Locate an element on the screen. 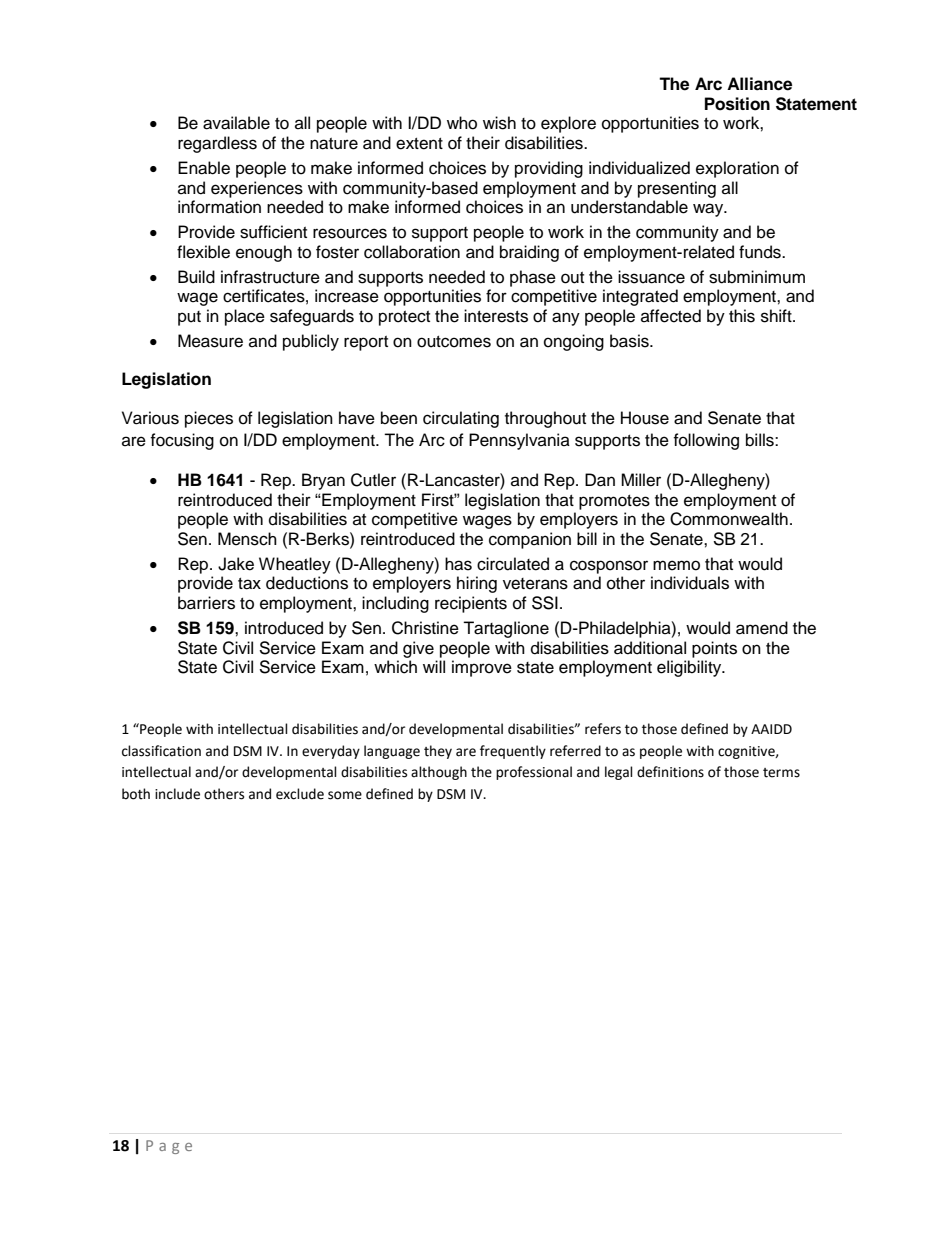 This screenshot has height=1233, width=952. outcomes is located at coordinates (454, 342).
